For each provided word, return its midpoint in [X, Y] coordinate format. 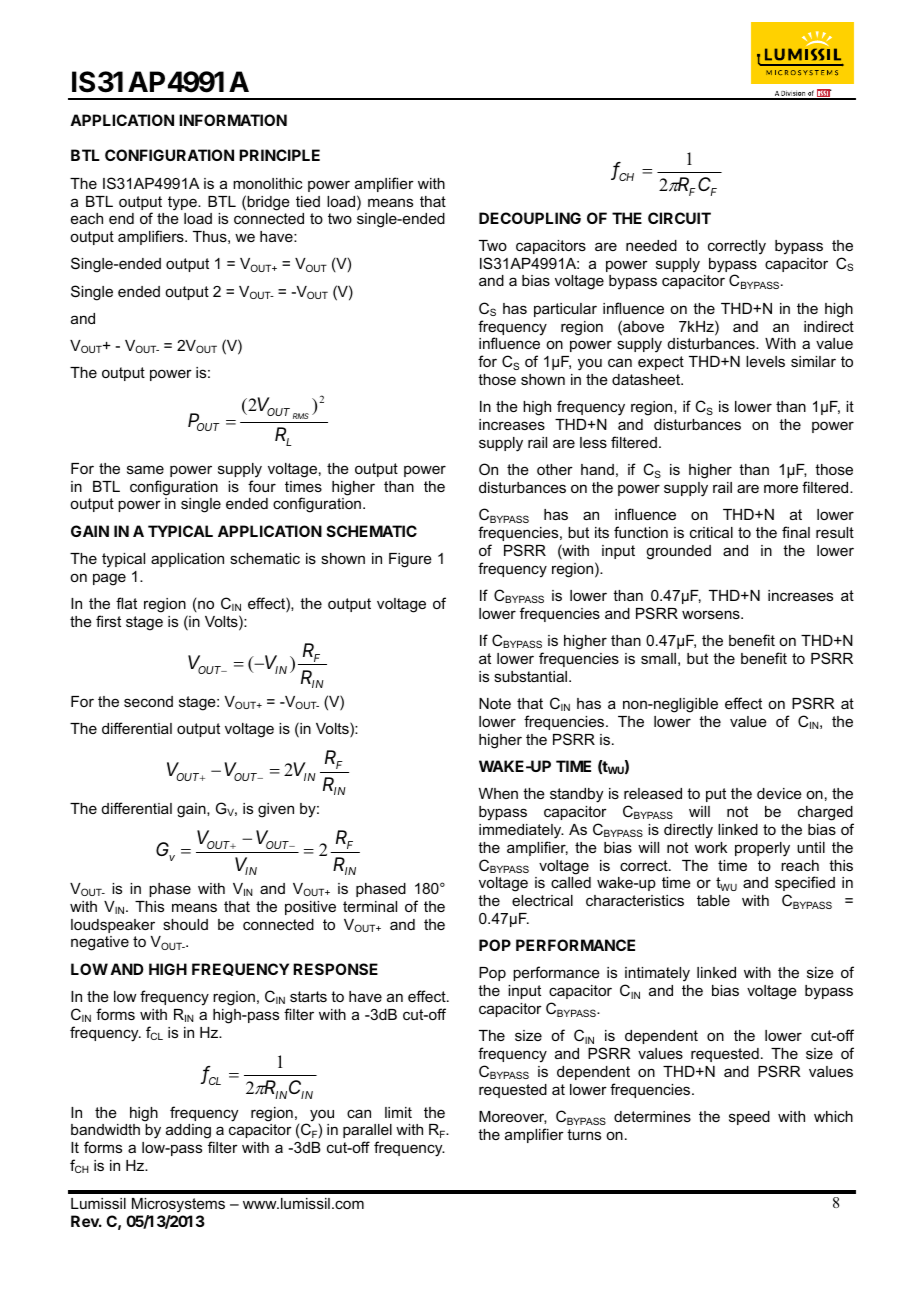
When [498, 793]
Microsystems [178, 1205]
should [185, 924]
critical [711, 532]
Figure [410, 560]
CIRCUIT [679, 218]
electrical [542, 900]
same [145, 469]
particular [565, 310]
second [148, 701]
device [779, 793]
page [109, 579]
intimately [657, 976]
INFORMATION [233, 120]
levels [765, 361]
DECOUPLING [530, 218]
